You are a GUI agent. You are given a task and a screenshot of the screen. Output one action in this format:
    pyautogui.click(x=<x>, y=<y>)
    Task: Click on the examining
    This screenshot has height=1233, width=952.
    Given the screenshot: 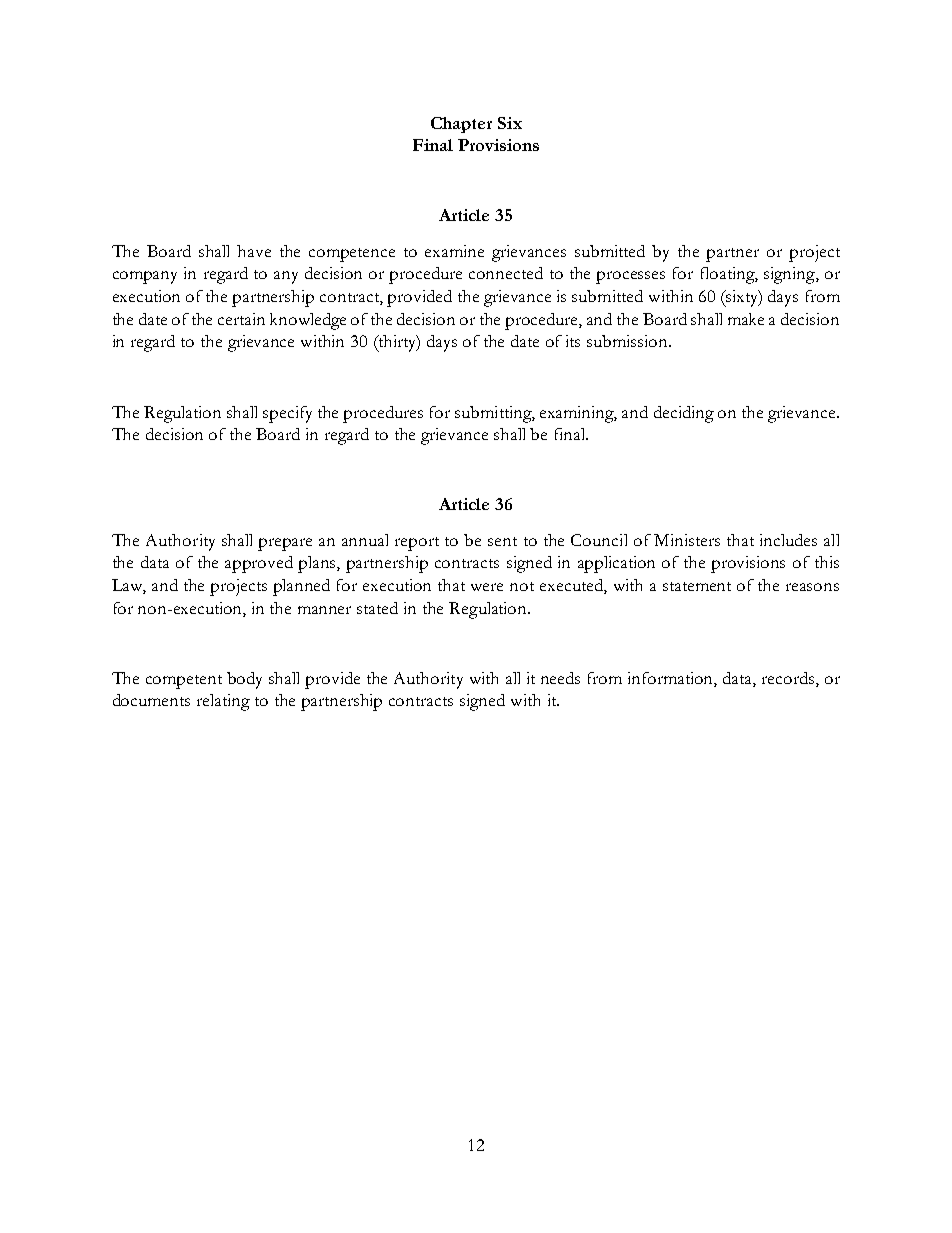 What is the action you would take?
    pyautogui.click(x=578, y=414)
